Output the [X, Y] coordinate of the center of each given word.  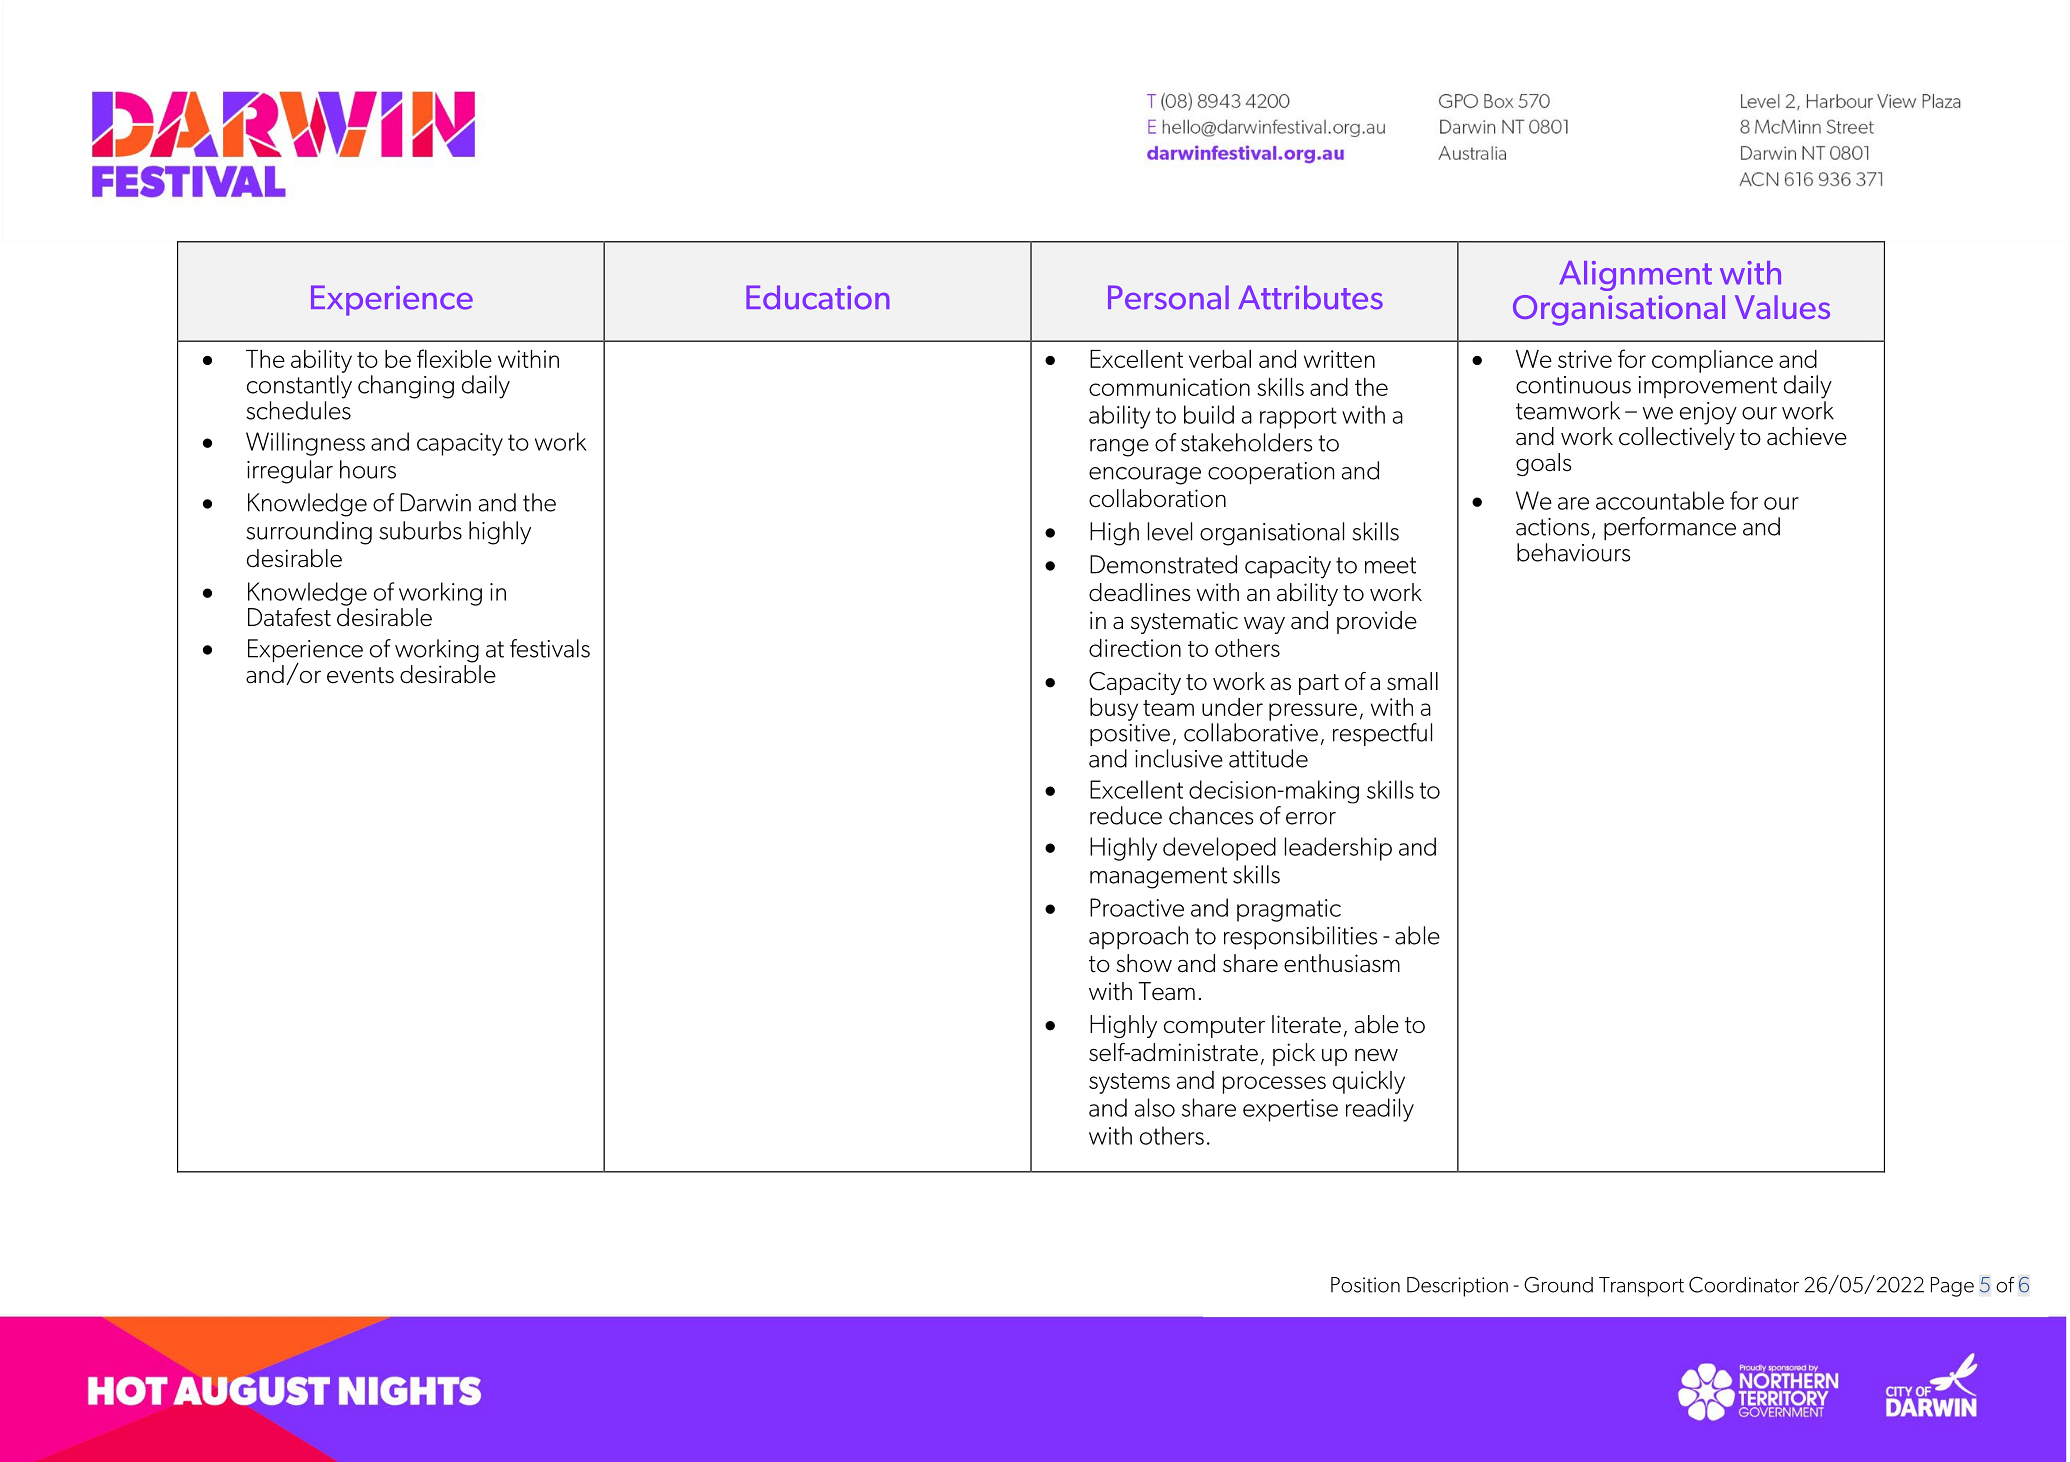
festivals [550, 648]
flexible [454, 358]
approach [1138, 937]
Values [1782, 307]
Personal [1168, 297]
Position [1365, 1285]
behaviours [1573, 552]
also [1155, 1107]
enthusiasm [1342, 963]
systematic [1184, 622]
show [1144, 963]
